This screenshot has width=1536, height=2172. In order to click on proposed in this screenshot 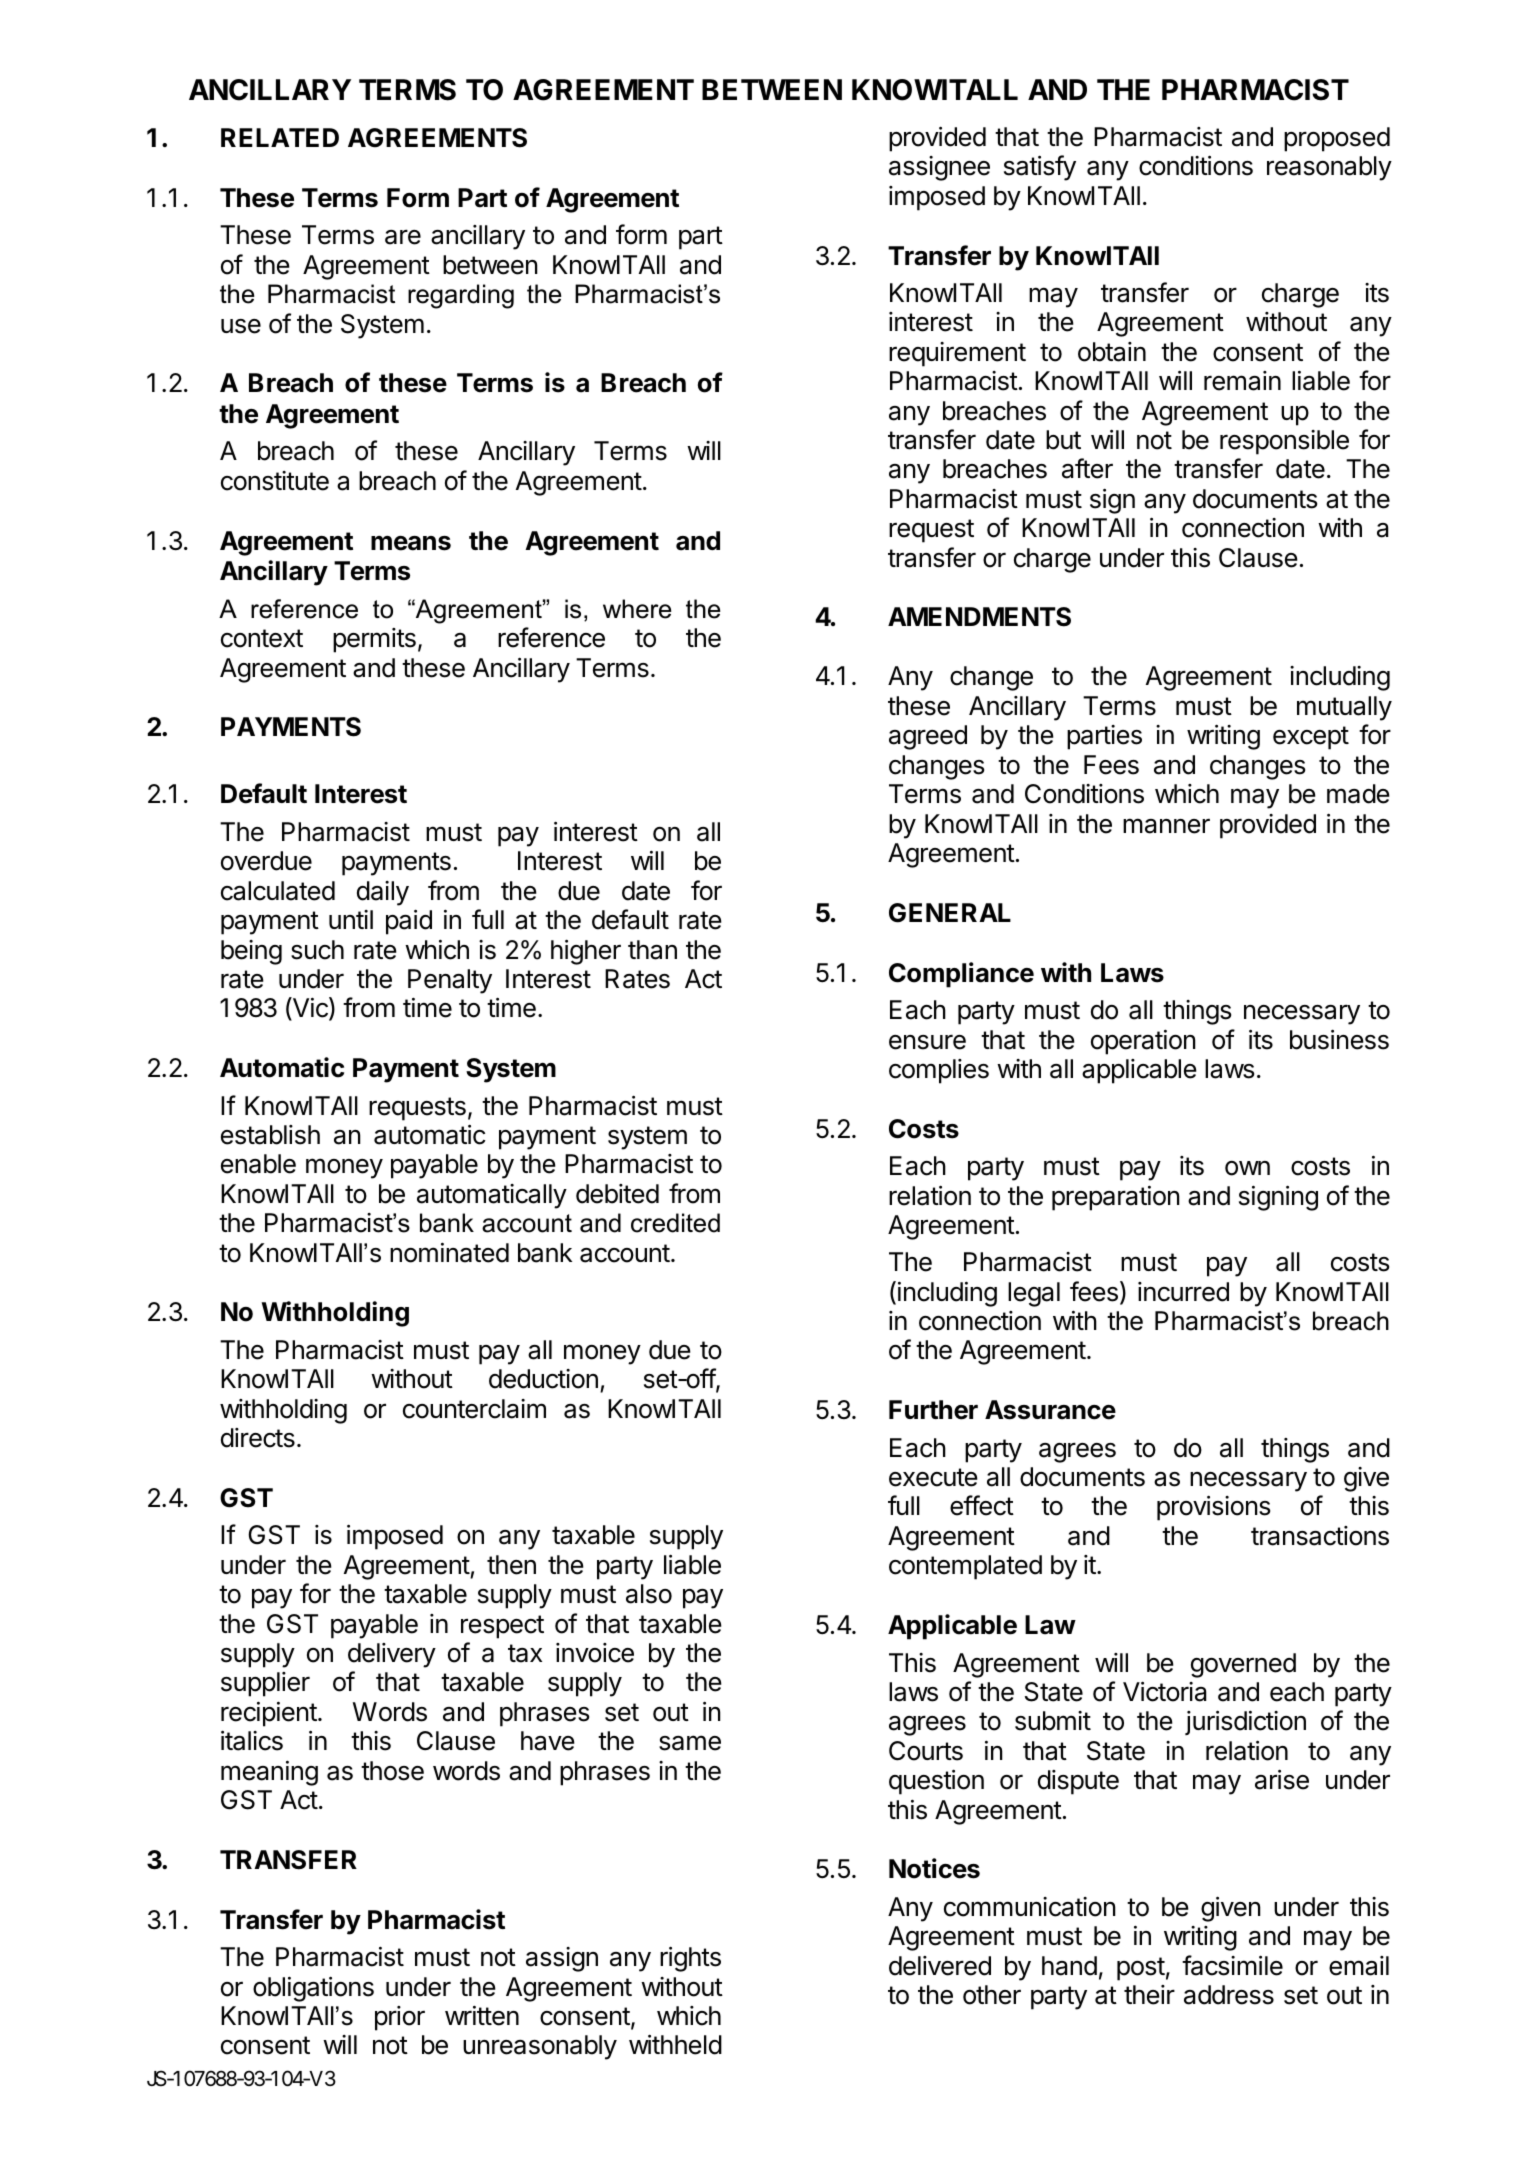, I will do `click(1337, 139)`.
